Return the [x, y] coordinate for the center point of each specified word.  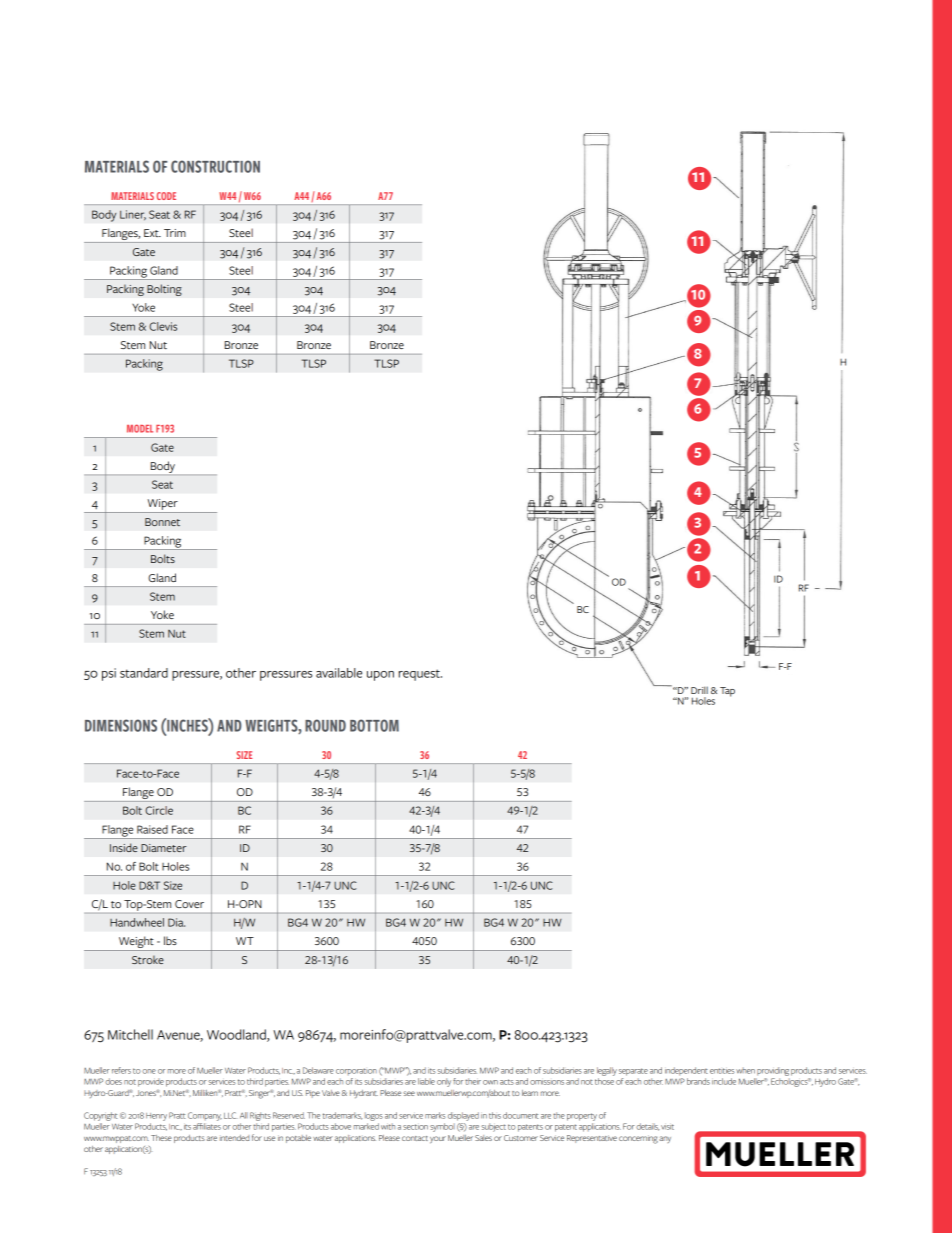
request [420, 675]
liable [426, 1081]
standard [144, 673]
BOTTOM [374, 725]
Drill [699, 690]
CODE [166, 196]
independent [686, 1071]
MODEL [140, 428]
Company [205, 1116]
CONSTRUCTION [215, 166]
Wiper [162, 506]
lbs [170, 940]
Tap [727, 692]
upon [380, 676]
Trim [175, 233]
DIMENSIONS [121, 725]
